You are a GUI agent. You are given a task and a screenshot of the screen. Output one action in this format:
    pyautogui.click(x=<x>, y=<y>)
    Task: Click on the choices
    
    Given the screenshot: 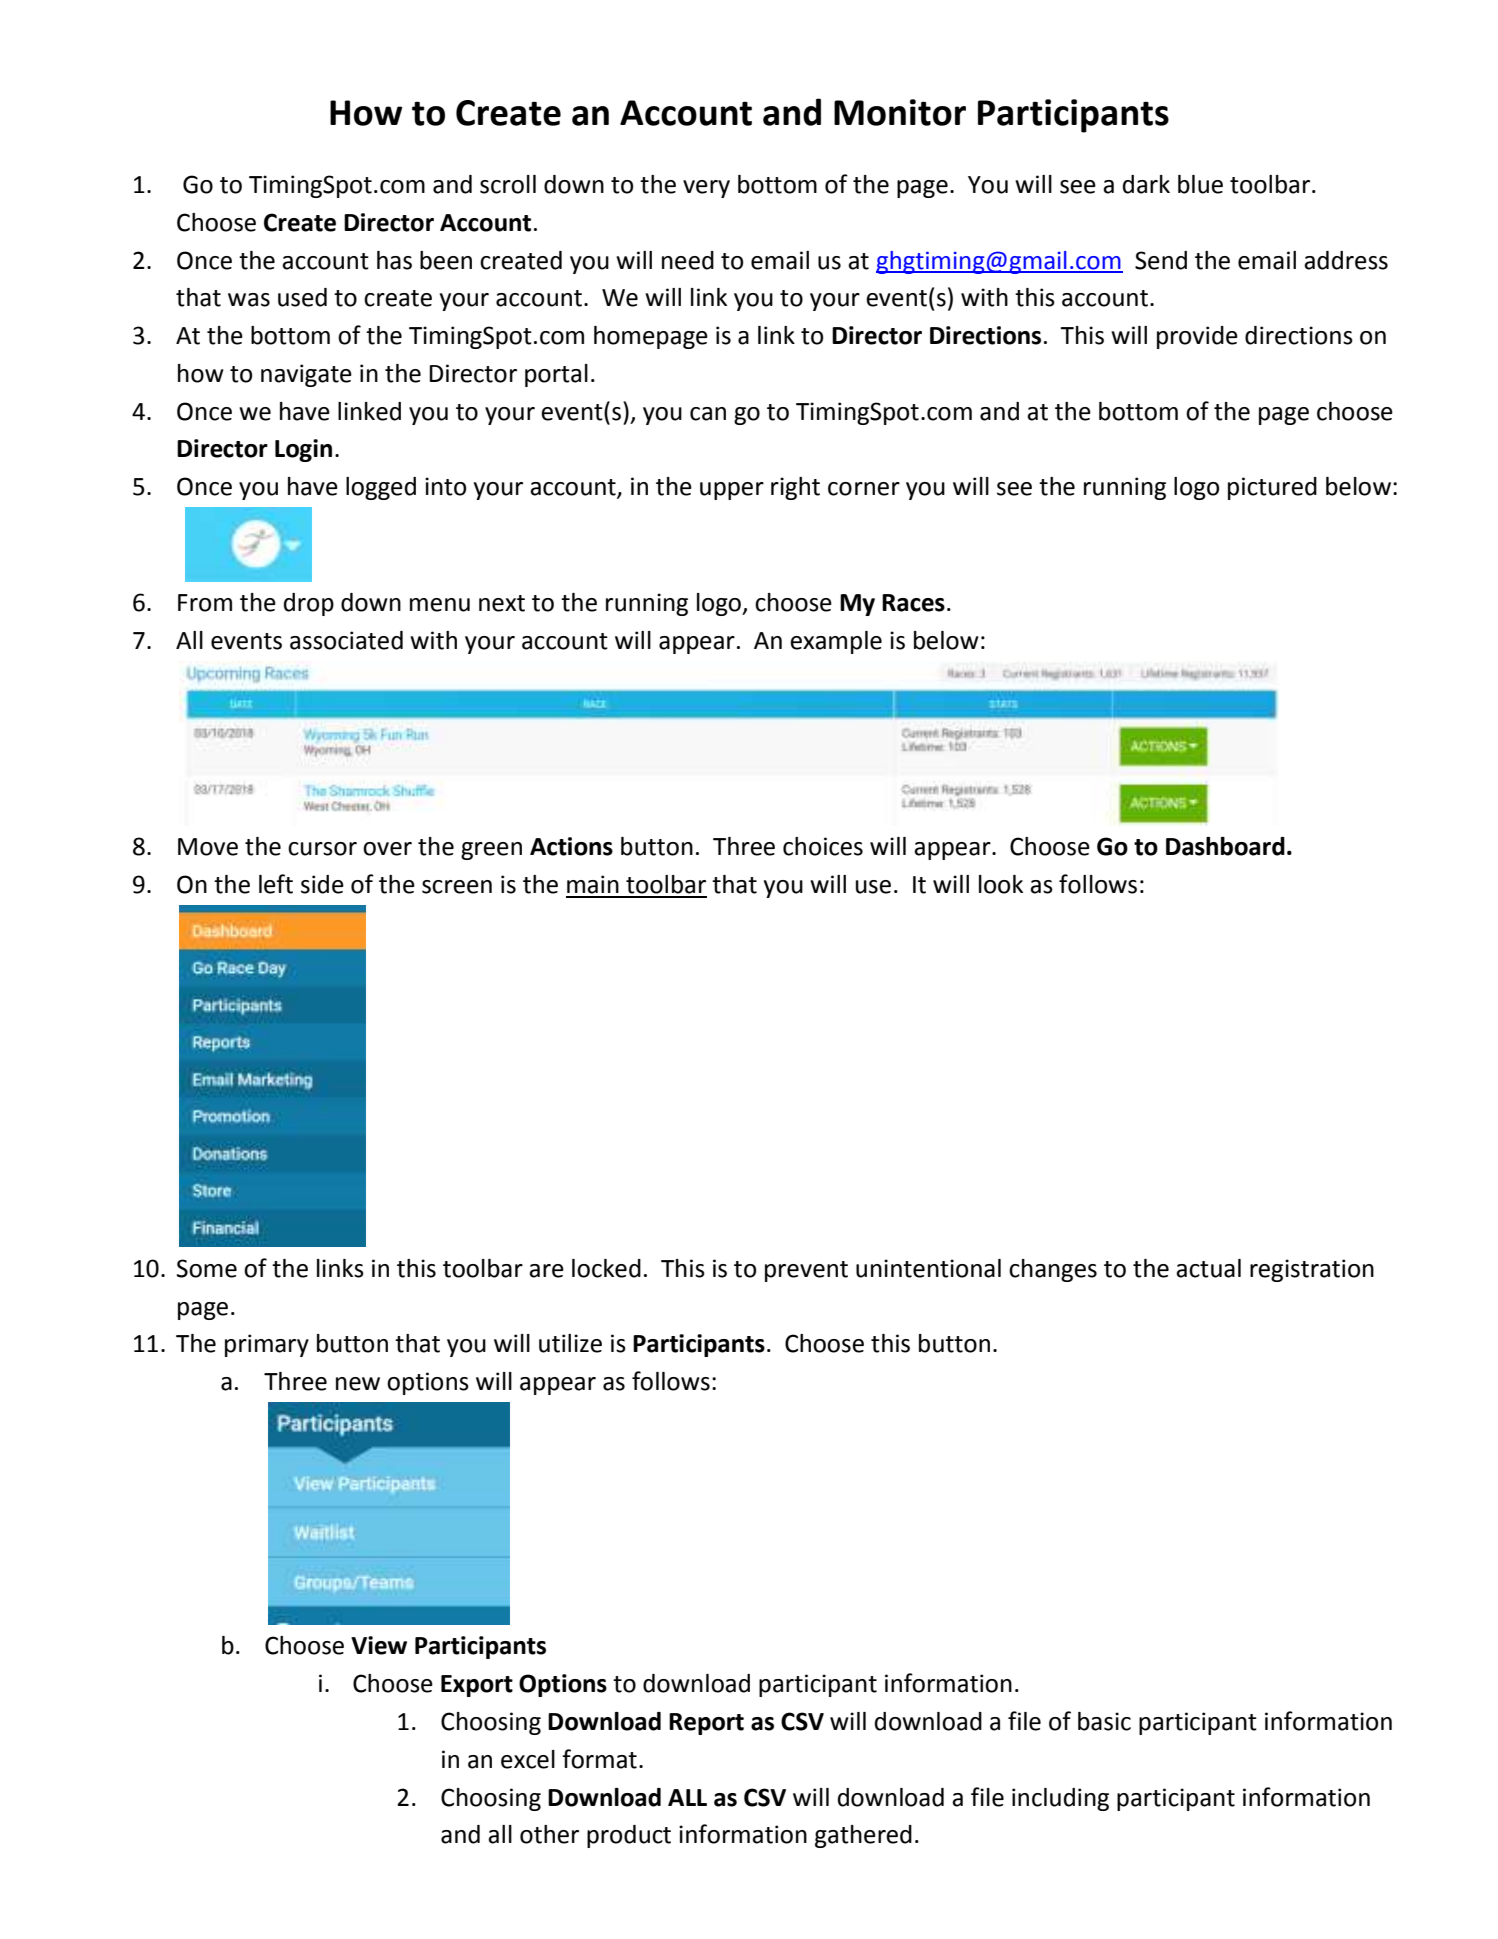 What is the action you would take?
    pyautogui.click(x=823, y=846)
